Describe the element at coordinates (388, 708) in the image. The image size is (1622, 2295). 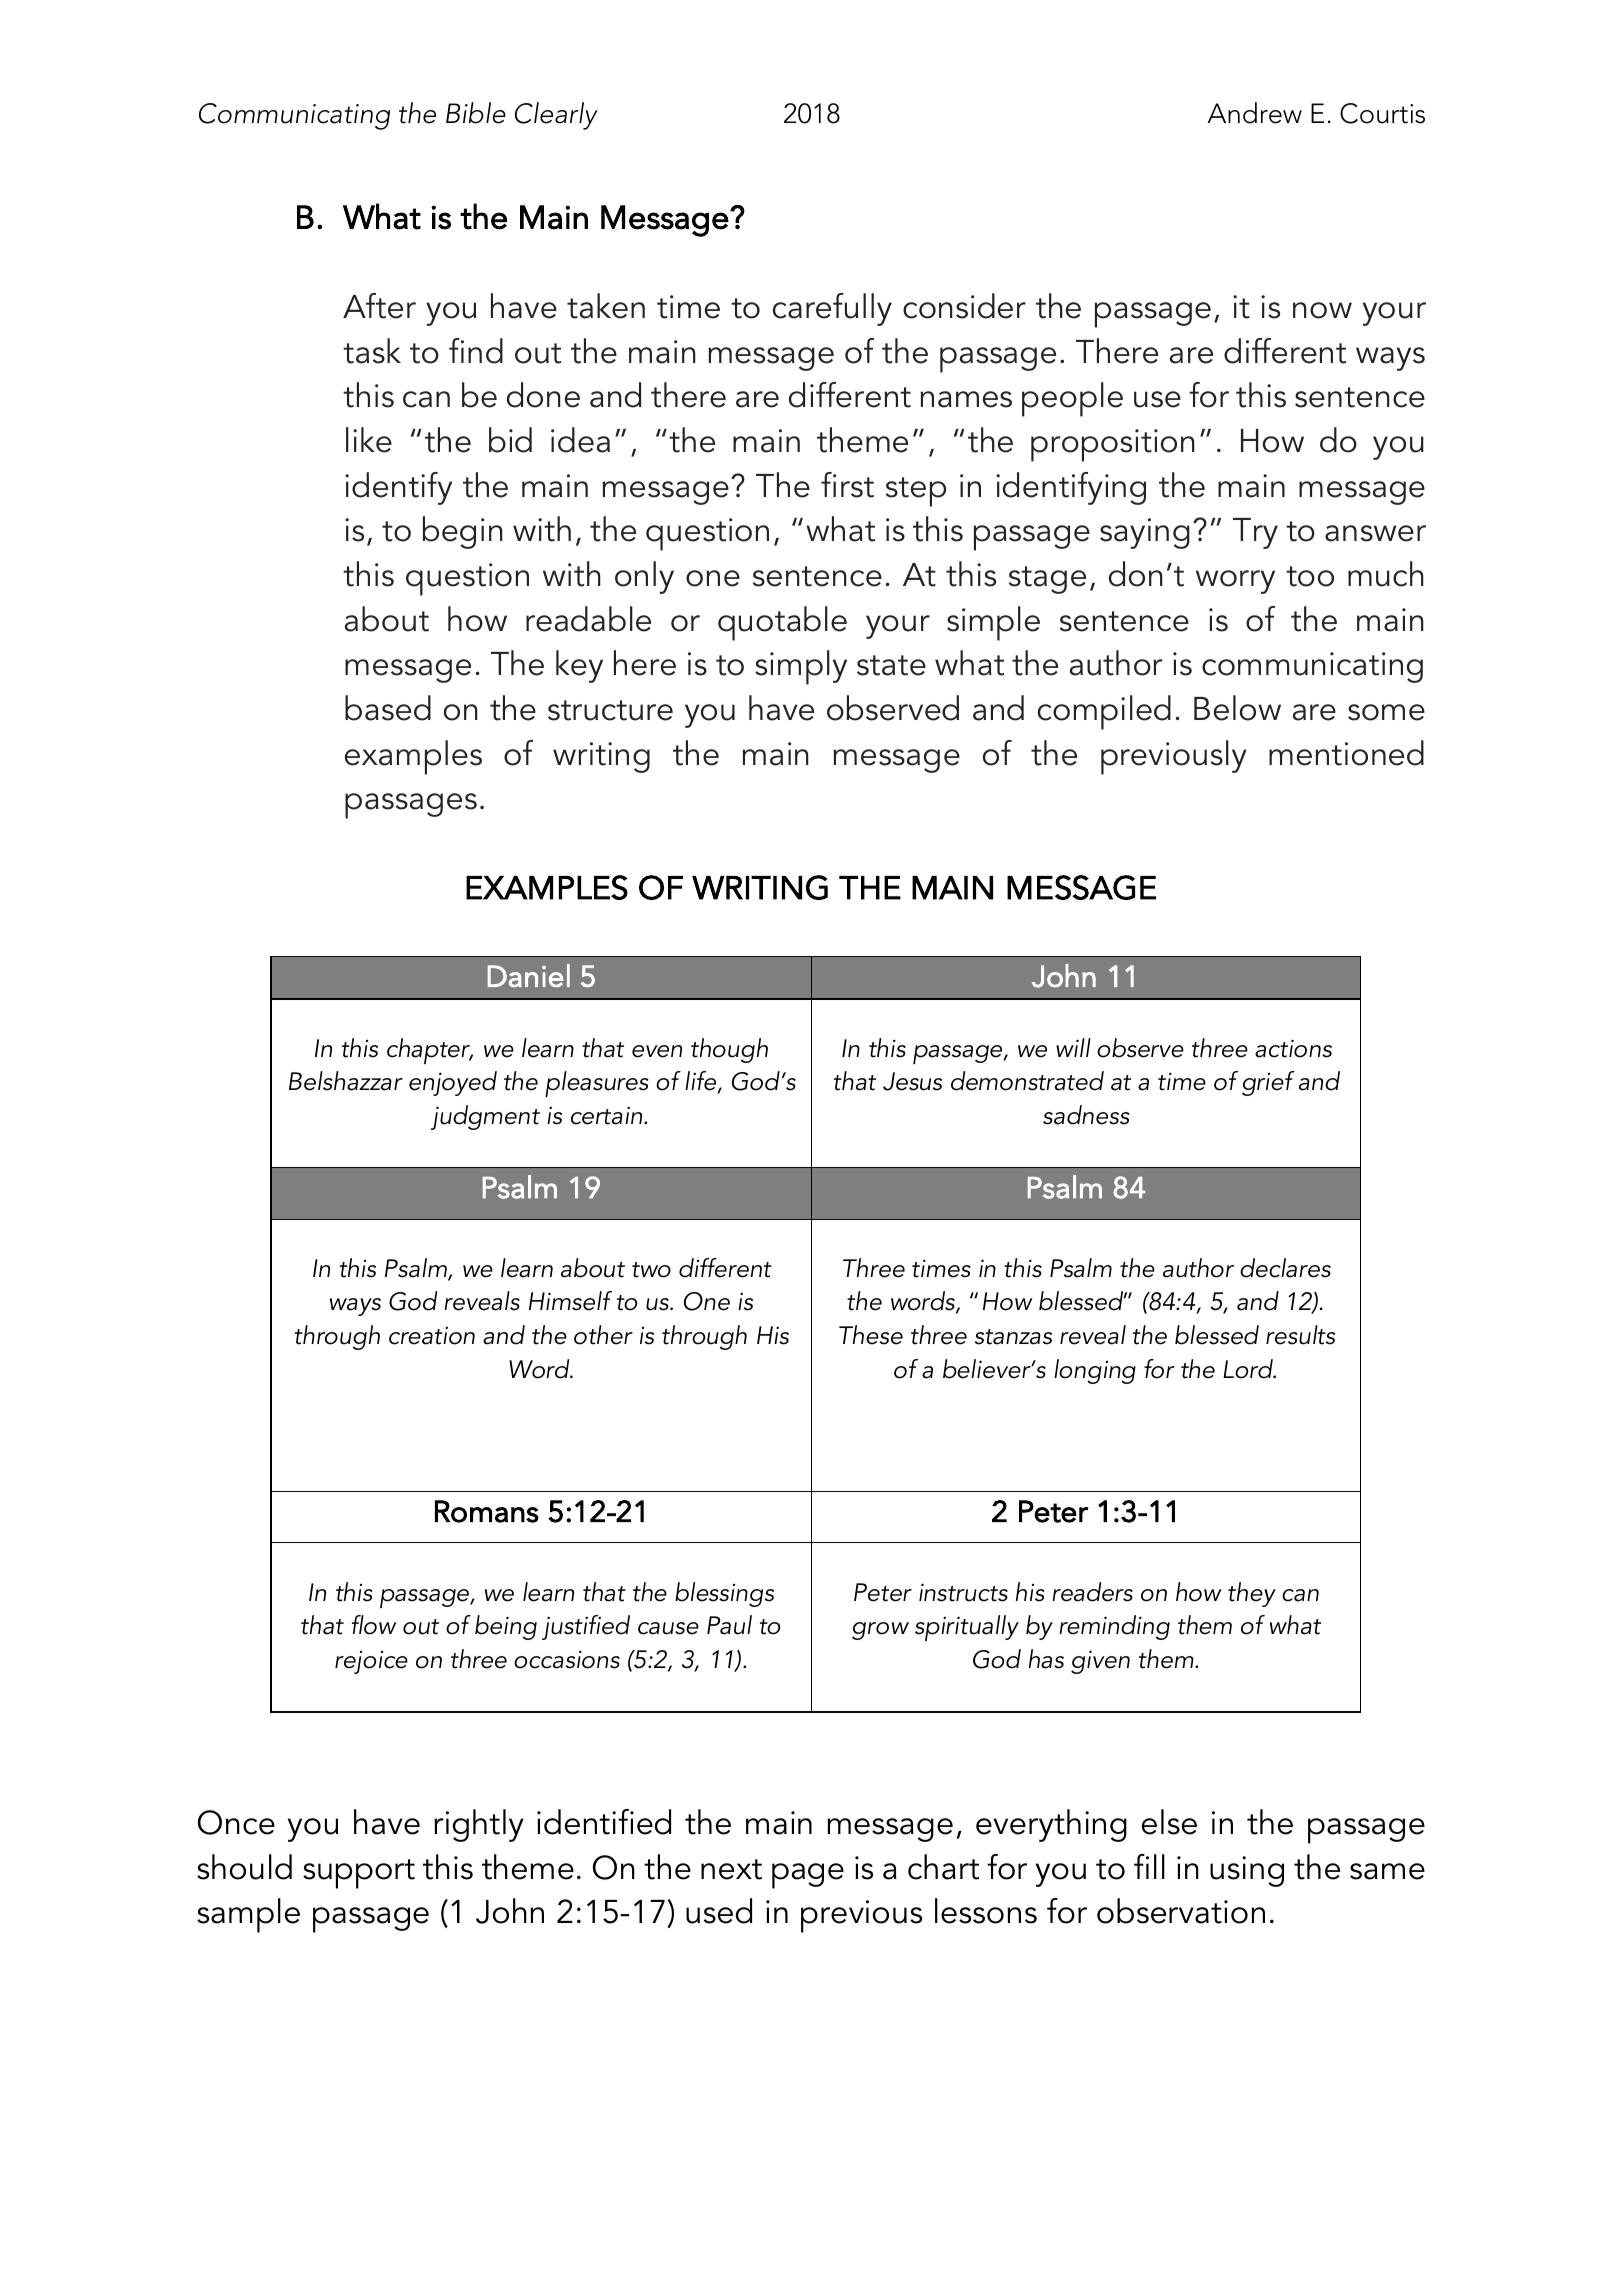
I see `based` at that location.
